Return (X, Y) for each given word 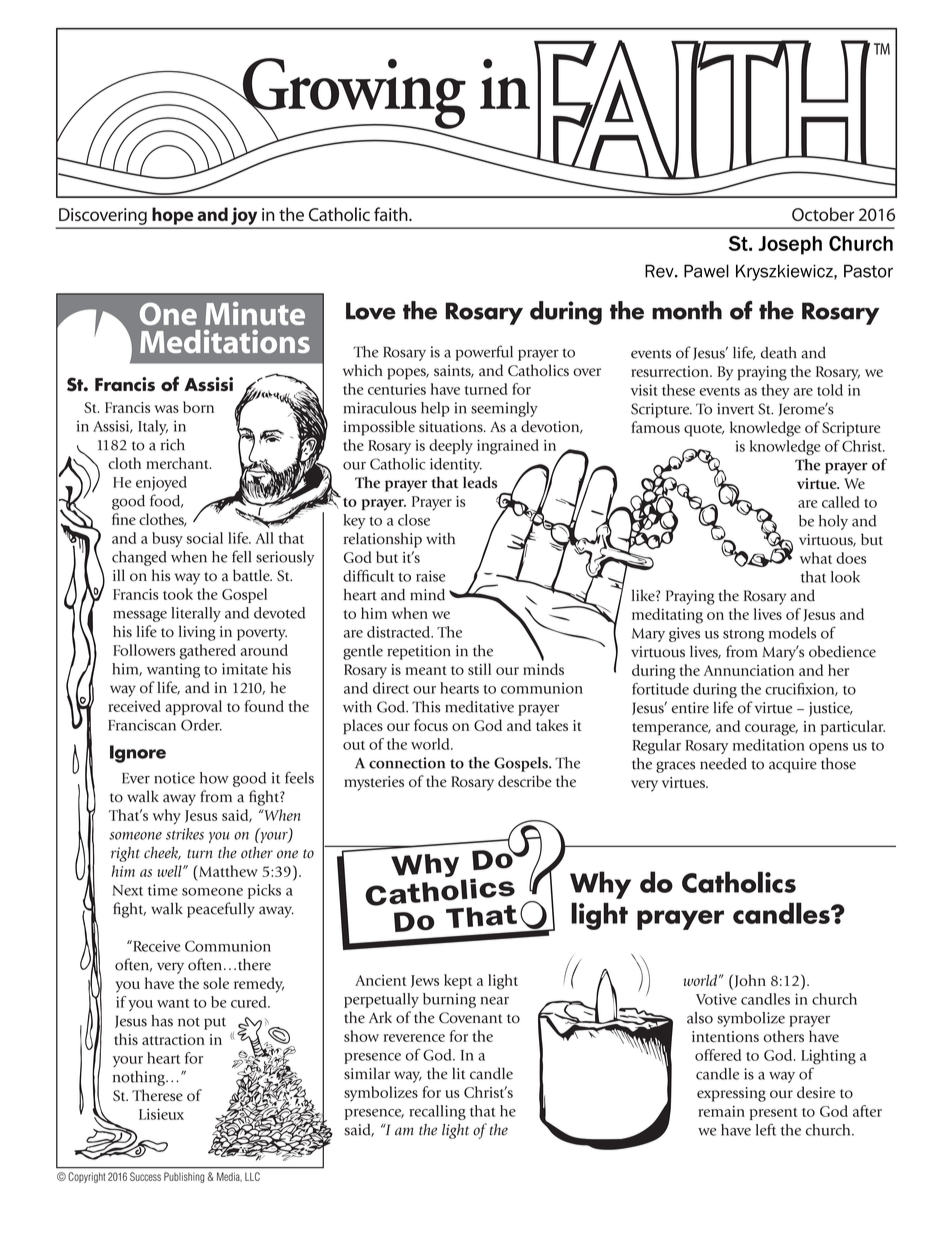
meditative (479, 707)
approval (193, 707)
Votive (716, 999)
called (841, 502)
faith (392, 214)
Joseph (790, 245)
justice (831, 709)
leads (480, 482)
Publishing (184, 1177)
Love (371, 311)
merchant (178, 463)
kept (458, 981)
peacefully (221, 910)
